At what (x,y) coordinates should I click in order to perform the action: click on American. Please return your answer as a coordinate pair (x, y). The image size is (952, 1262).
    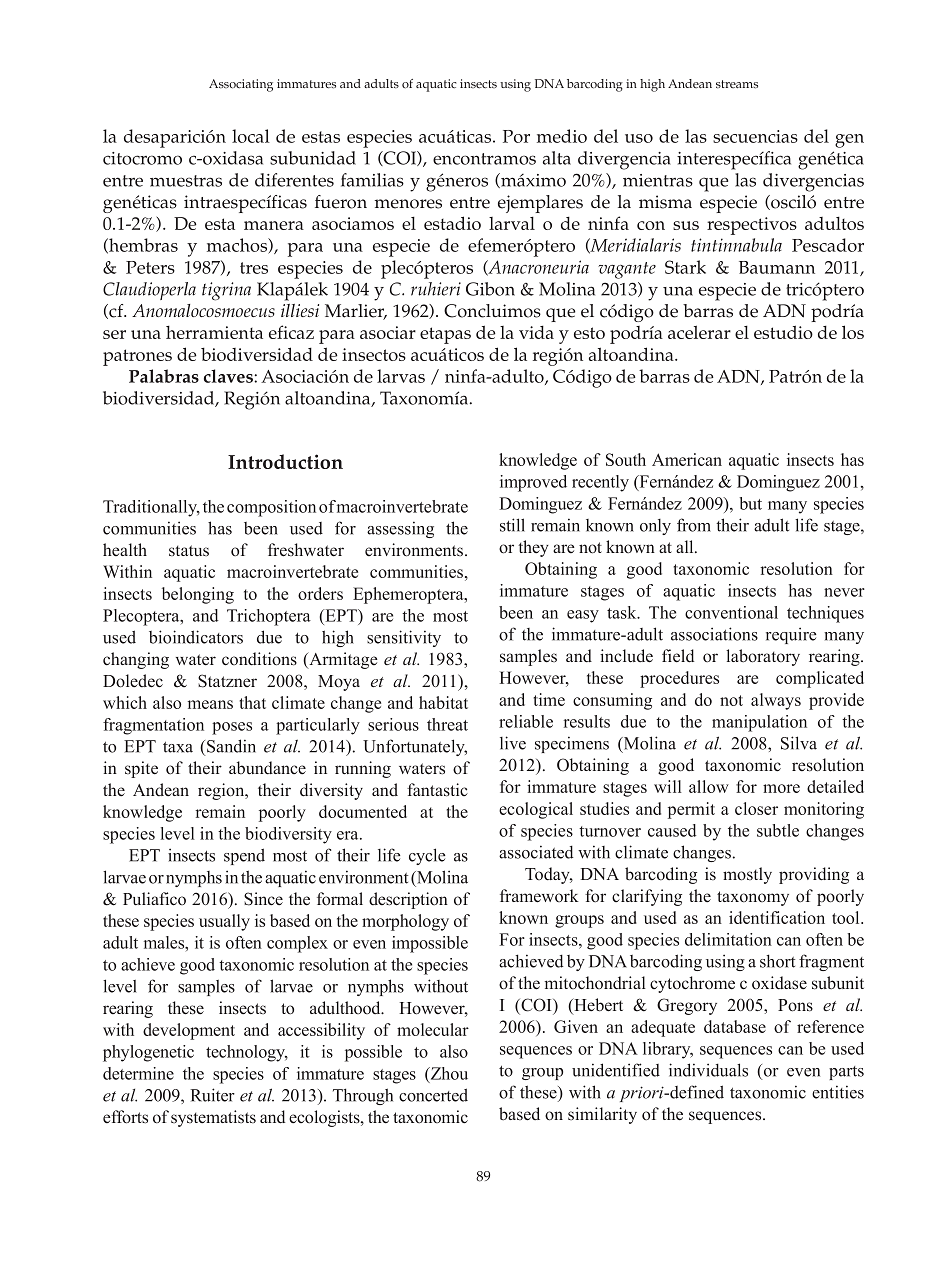
    Looking at the image, I should click on (687, 459).
